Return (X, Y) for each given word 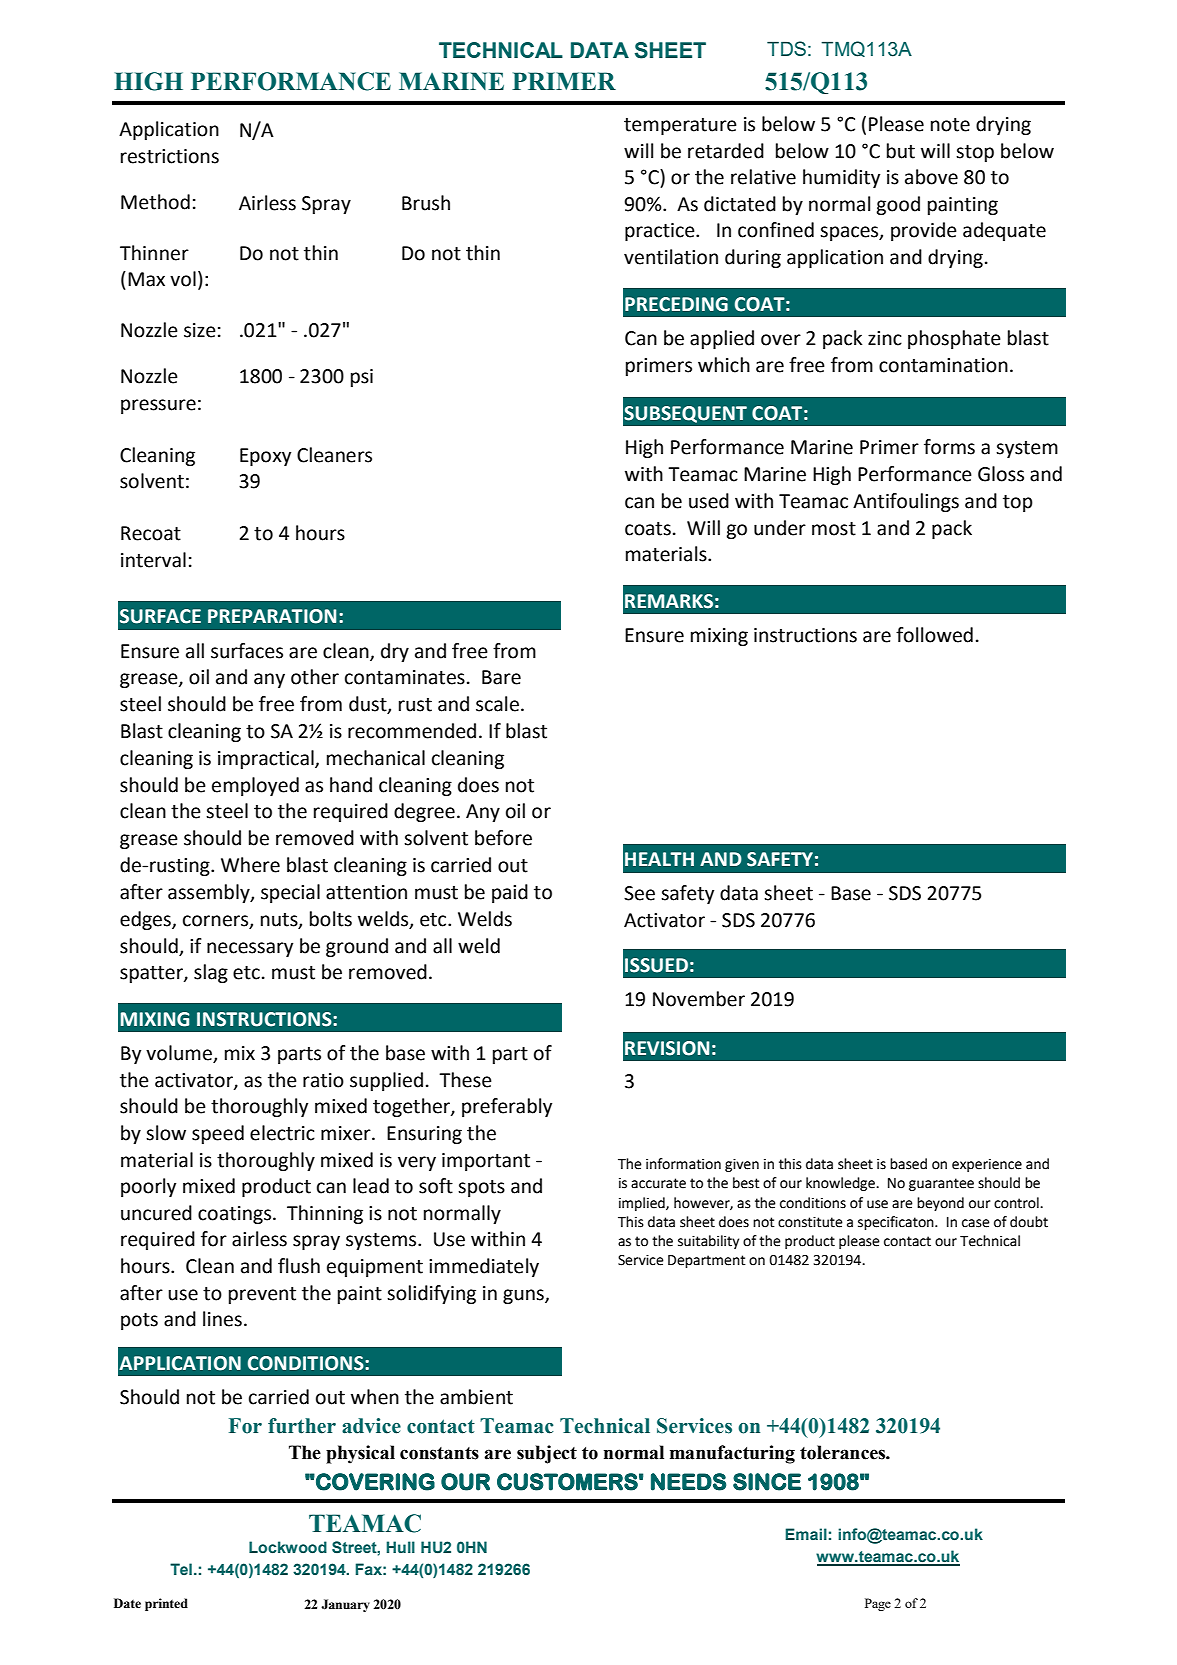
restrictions (170, 156)
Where (250, 865)
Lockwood (288, 1547)
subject (547, 1454)
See (639, 893)
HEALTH (659, 859)
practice (661, 232)
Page (878, 1604)
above (931, 177)
